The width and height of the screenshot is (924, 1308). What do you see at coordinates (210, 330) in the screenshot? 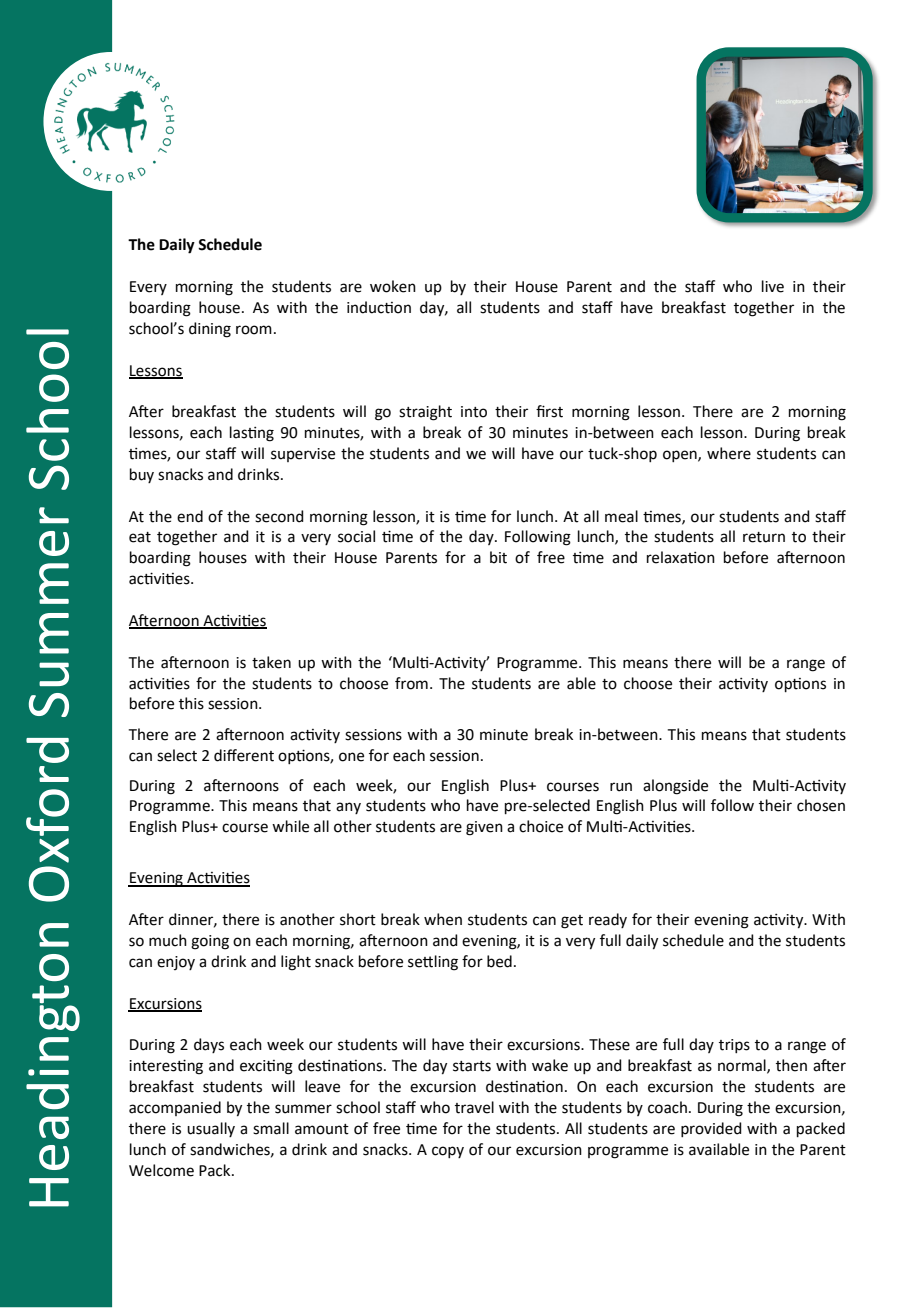
I see `dining` at bounding box center [210, 330].
